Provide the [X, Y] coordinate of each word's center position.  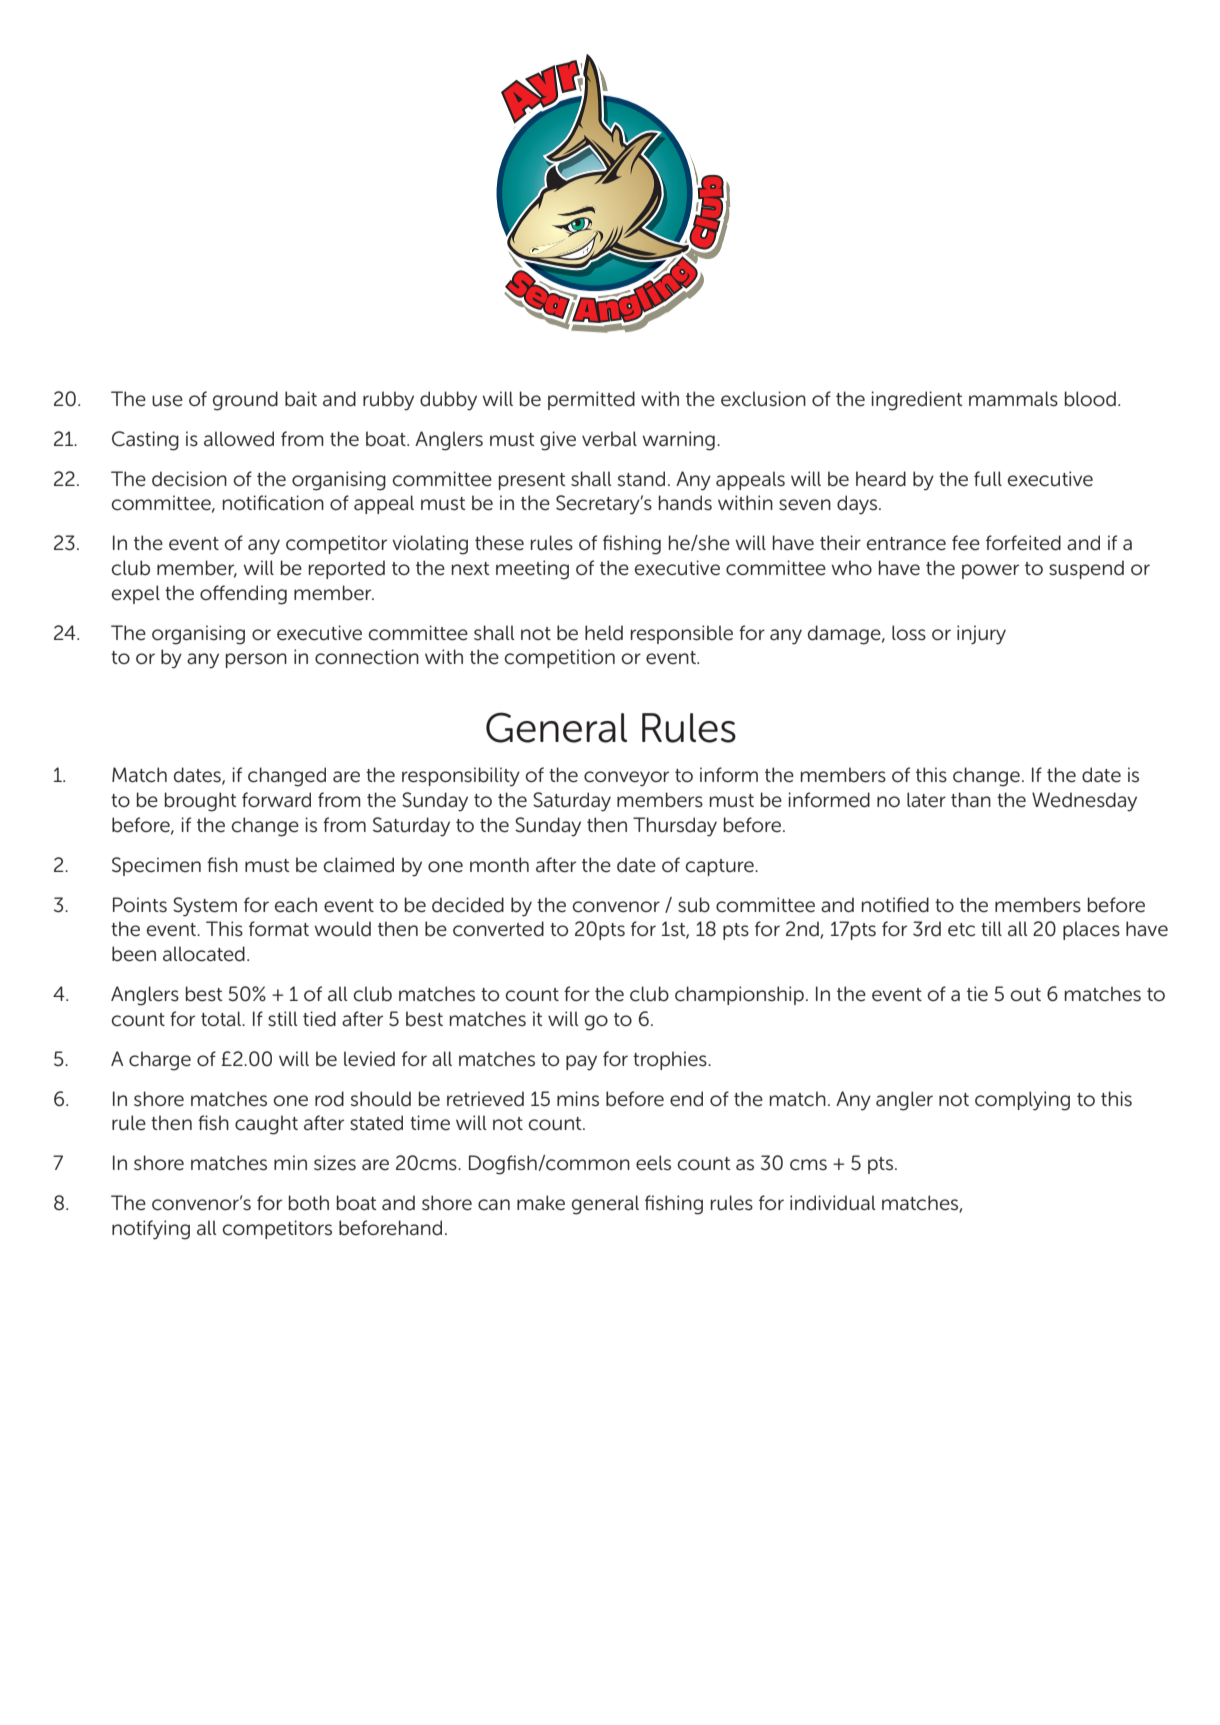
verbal [609, 439]
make [541, 1203]
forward [276, 800]
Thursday [675, 827]
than [971, 800]
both [309, 1203]
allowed [239, 439]
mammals [1013, 399]
